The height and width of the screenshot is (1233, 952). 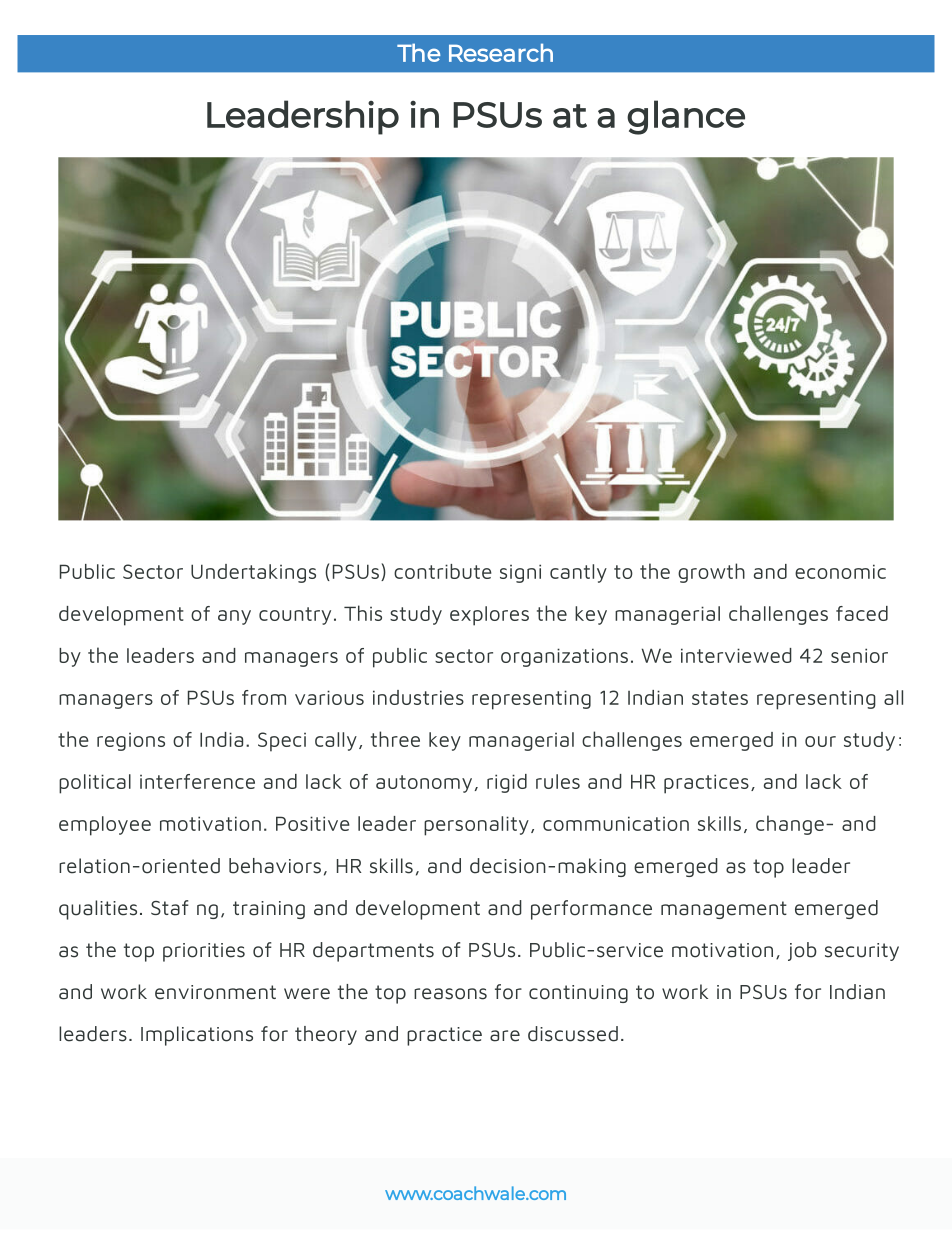 I want to click on performance, so click(x=591, y=910).
